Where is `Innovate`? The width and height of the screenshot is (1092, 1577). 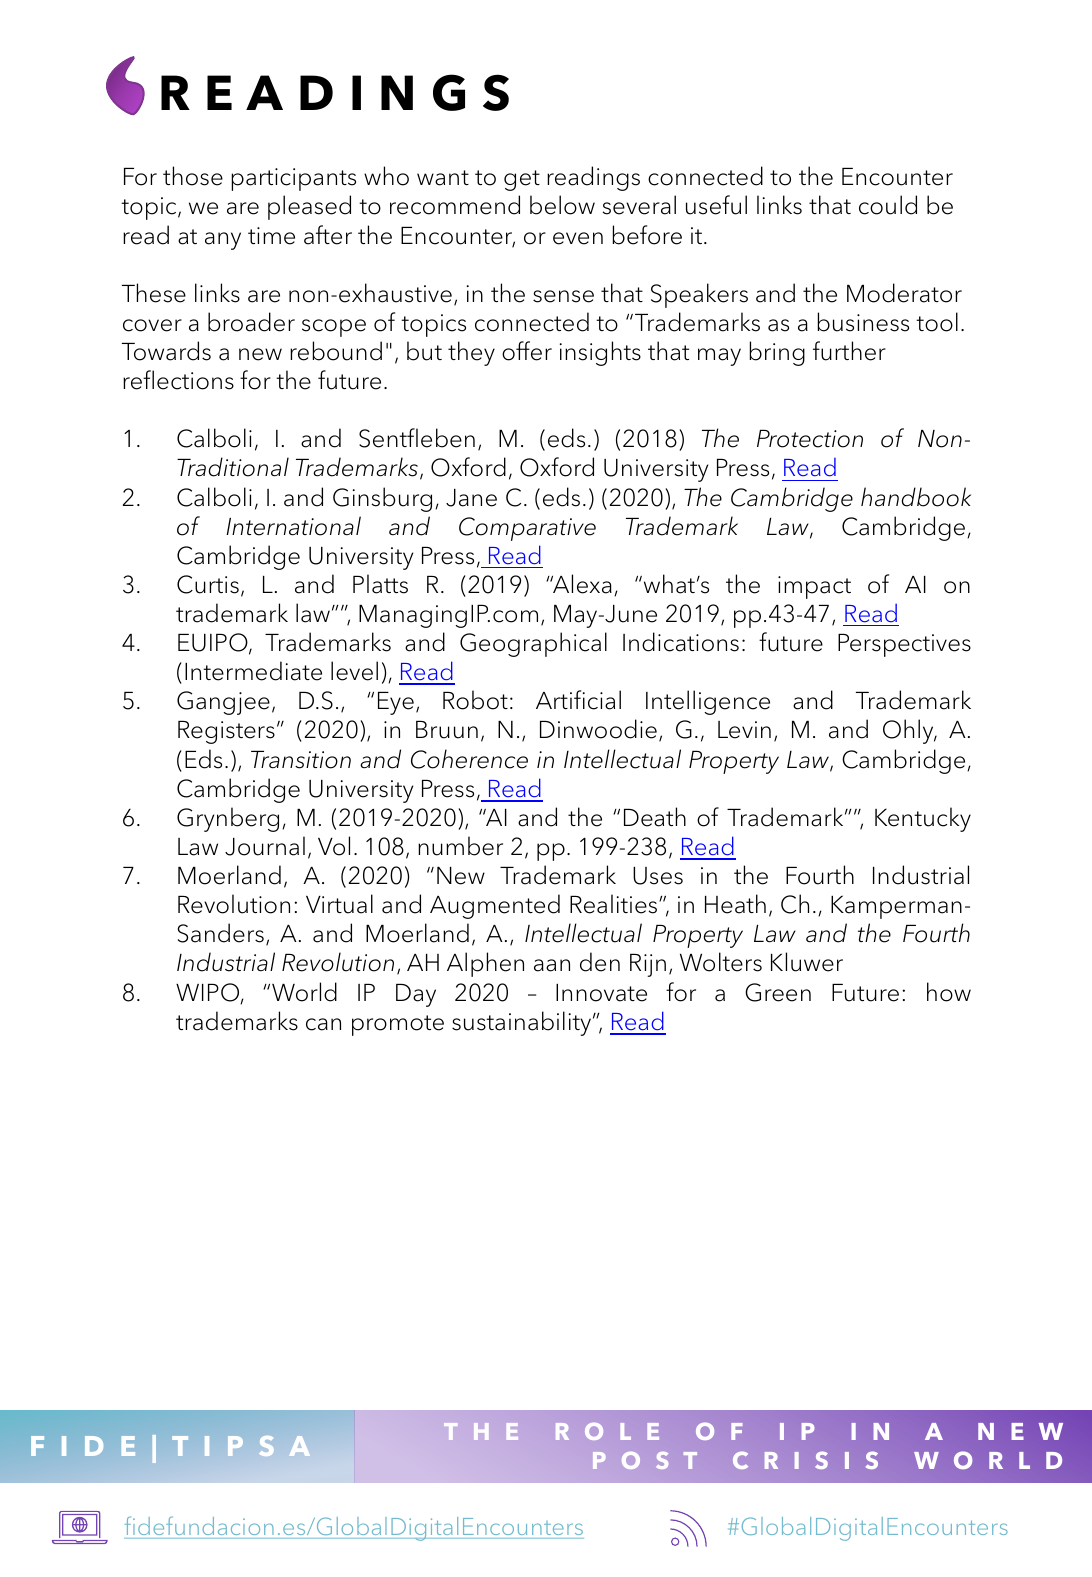 Innovate is located at coordinates (601, 993).
